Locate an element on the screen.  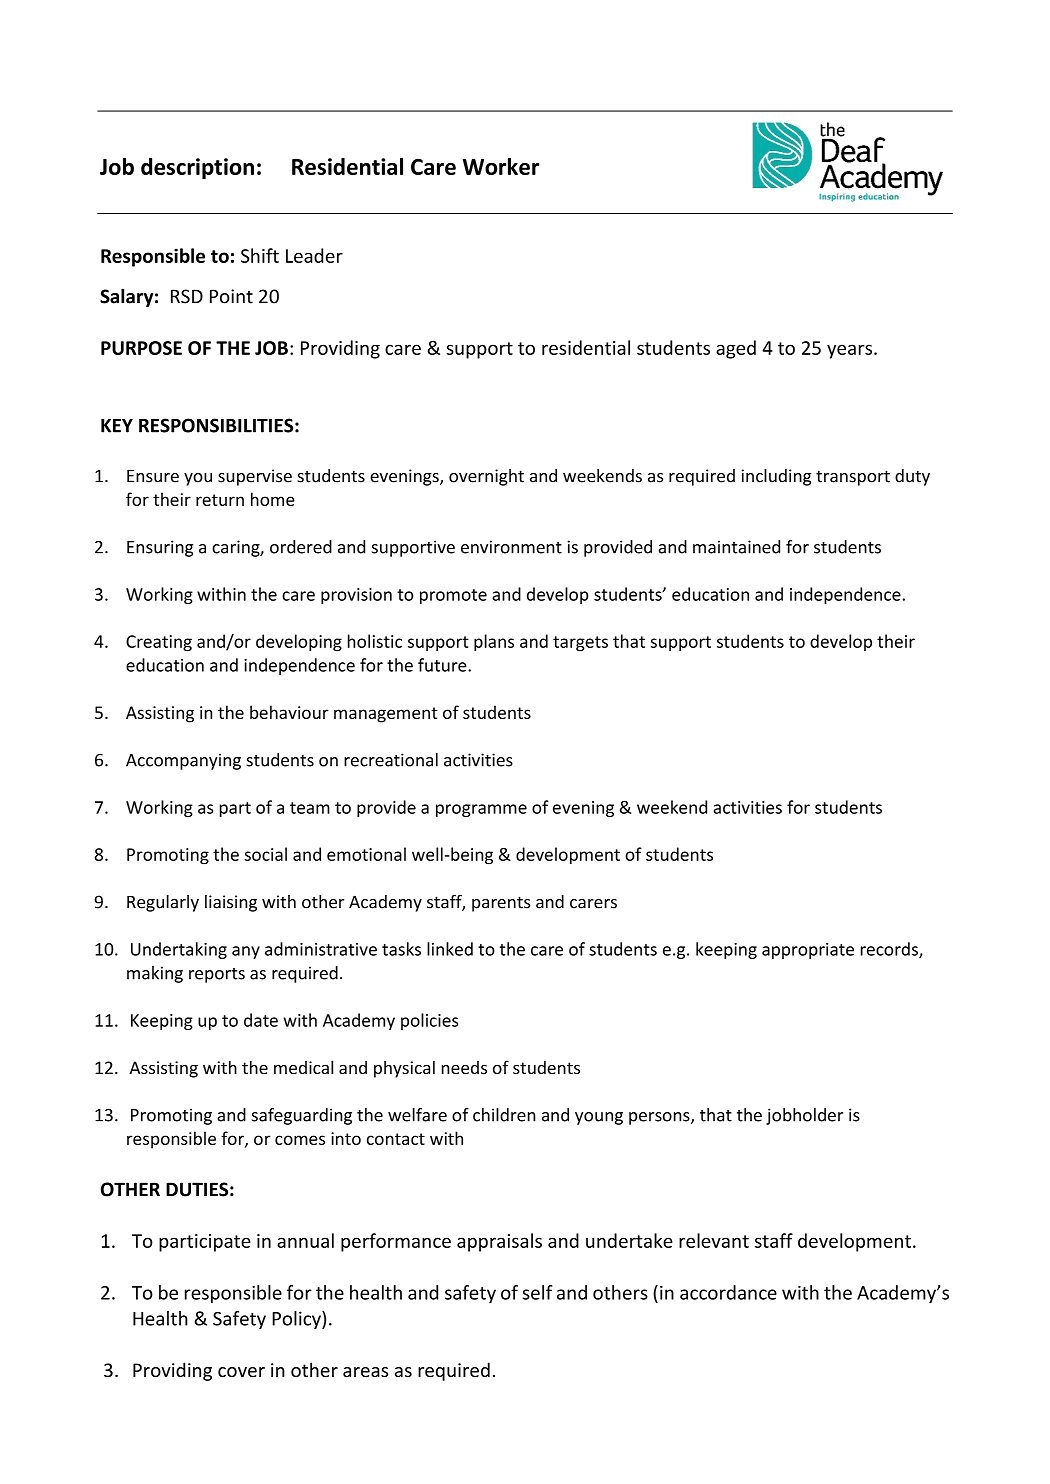
description is located at coordinates (197, 168).
